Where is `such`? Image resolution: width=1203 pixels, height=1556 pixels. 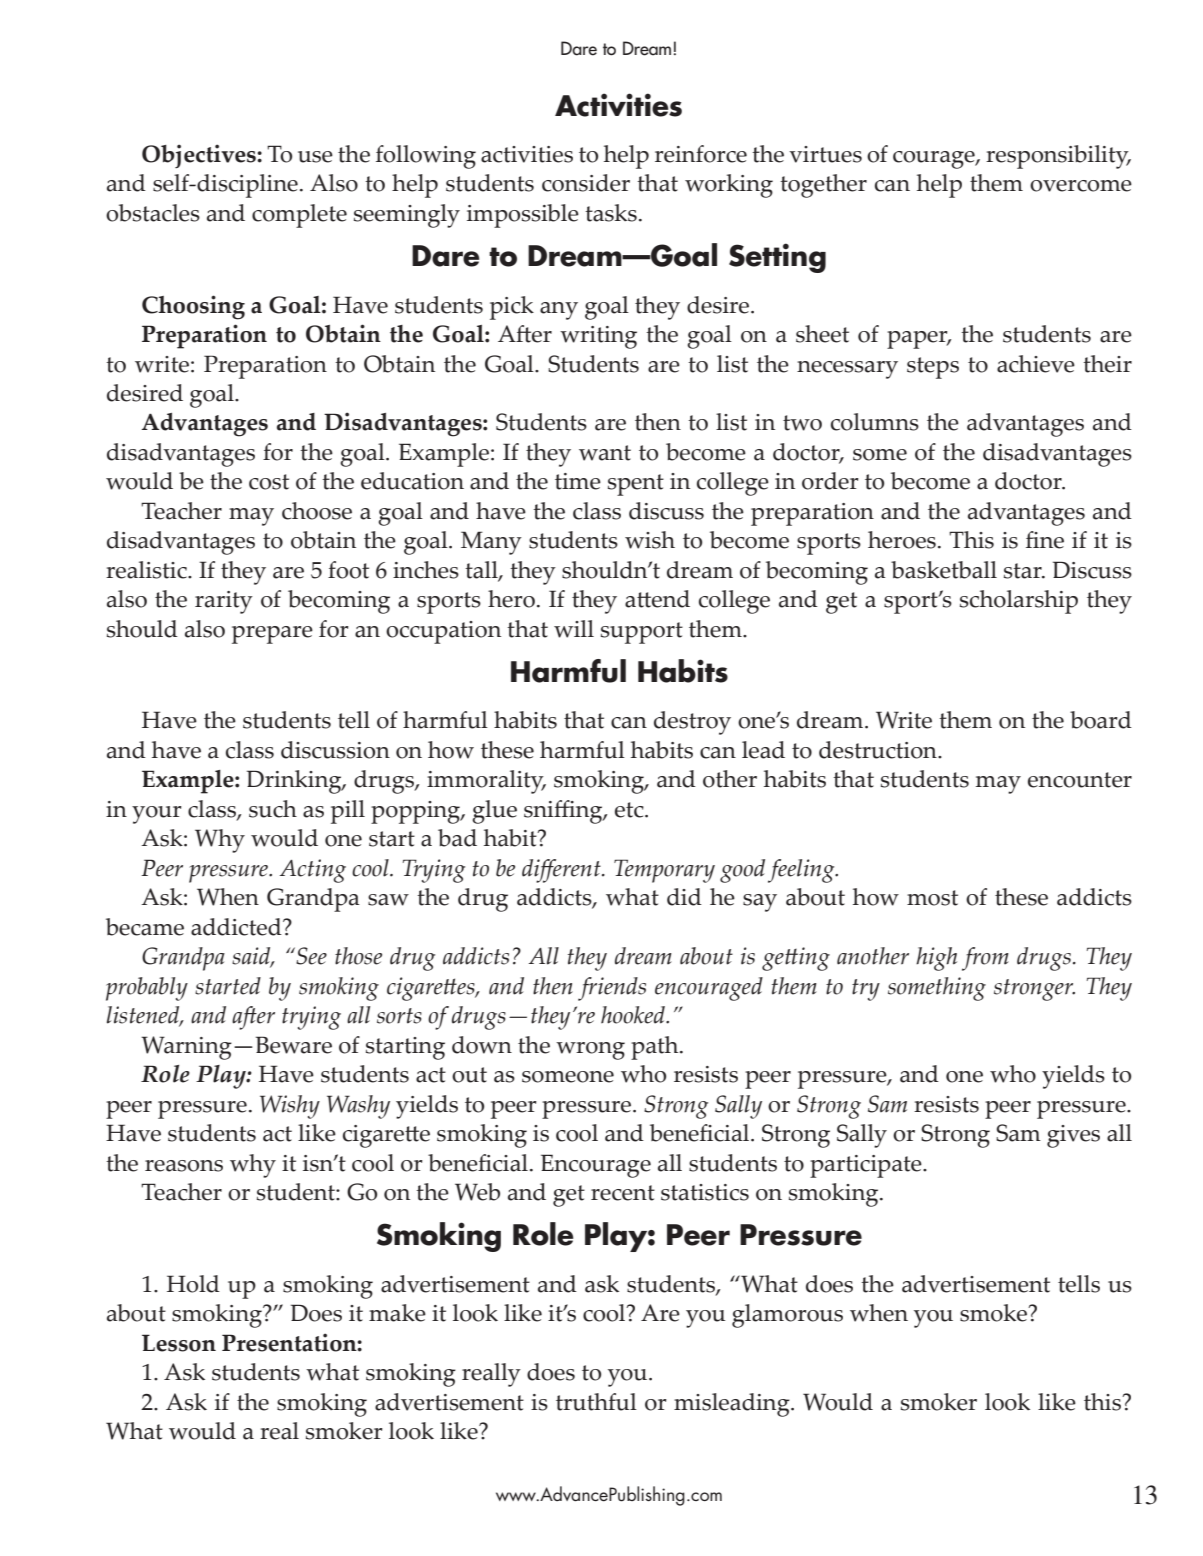 such is located at coordinates (273, 809).
